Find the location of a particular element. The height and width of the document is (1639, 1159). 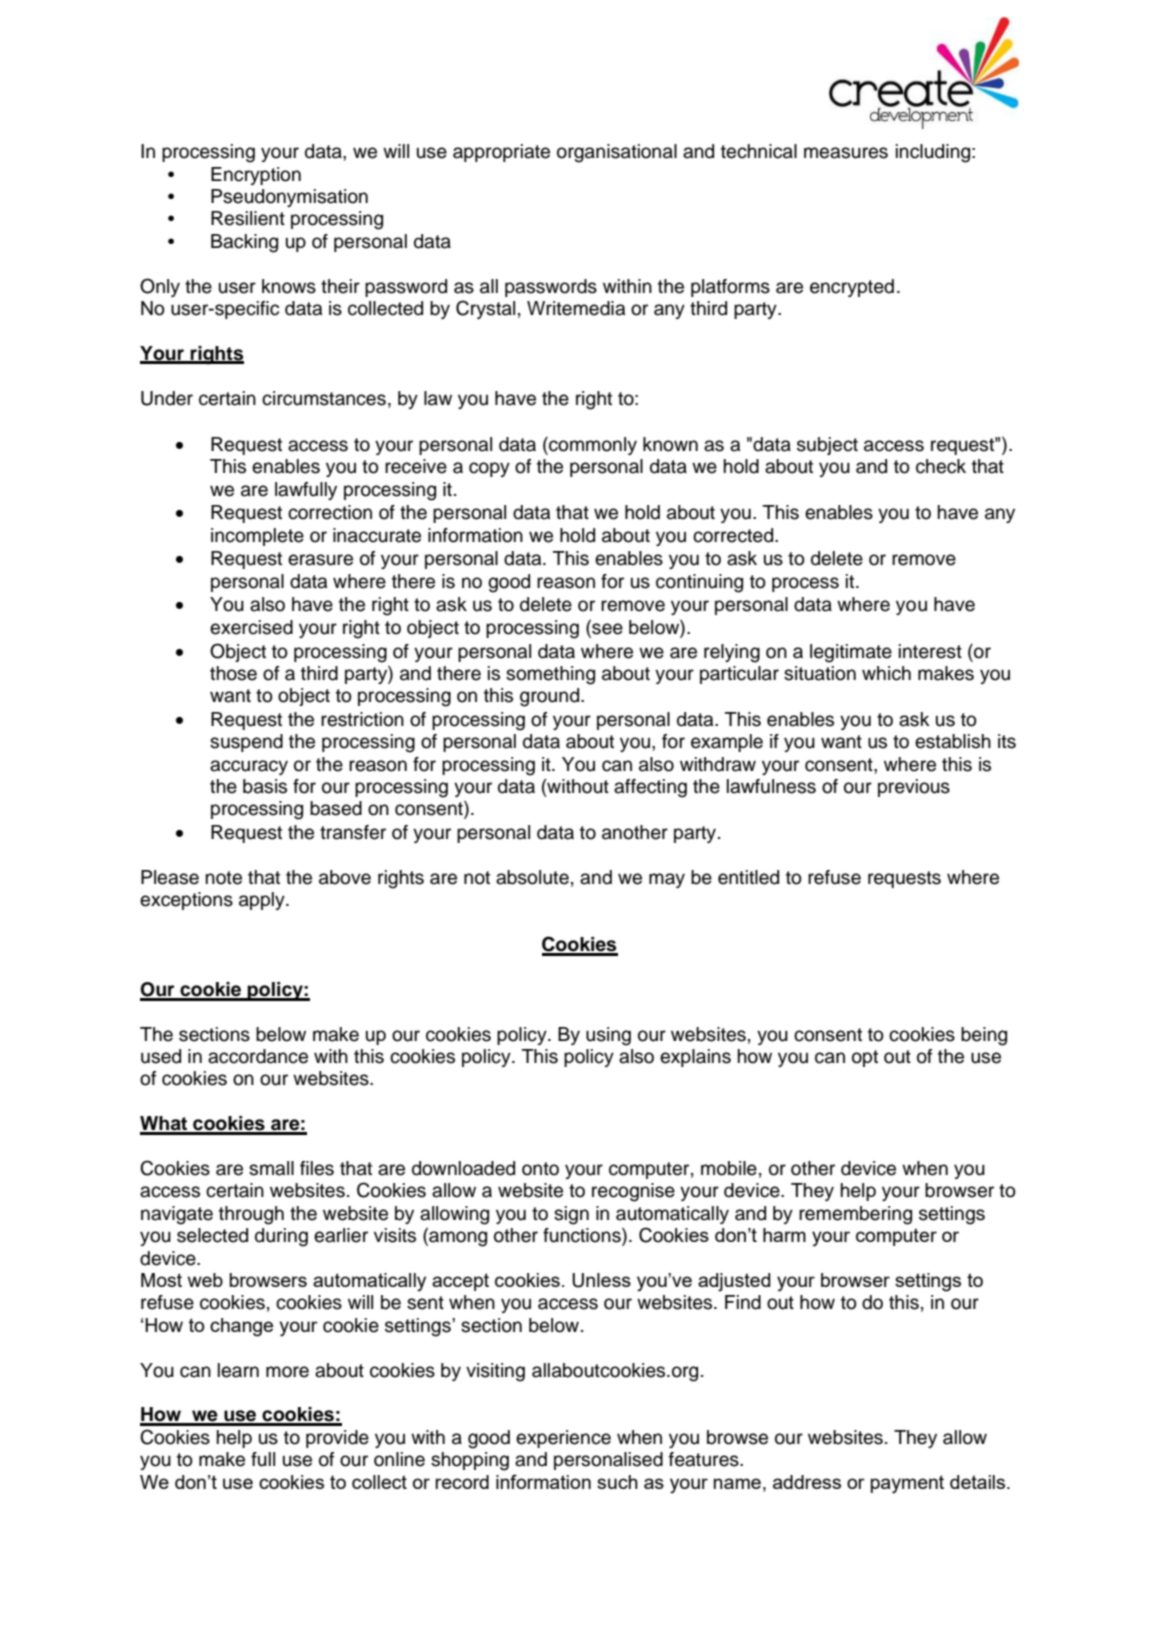

see is located at coordinates (606, 629).
